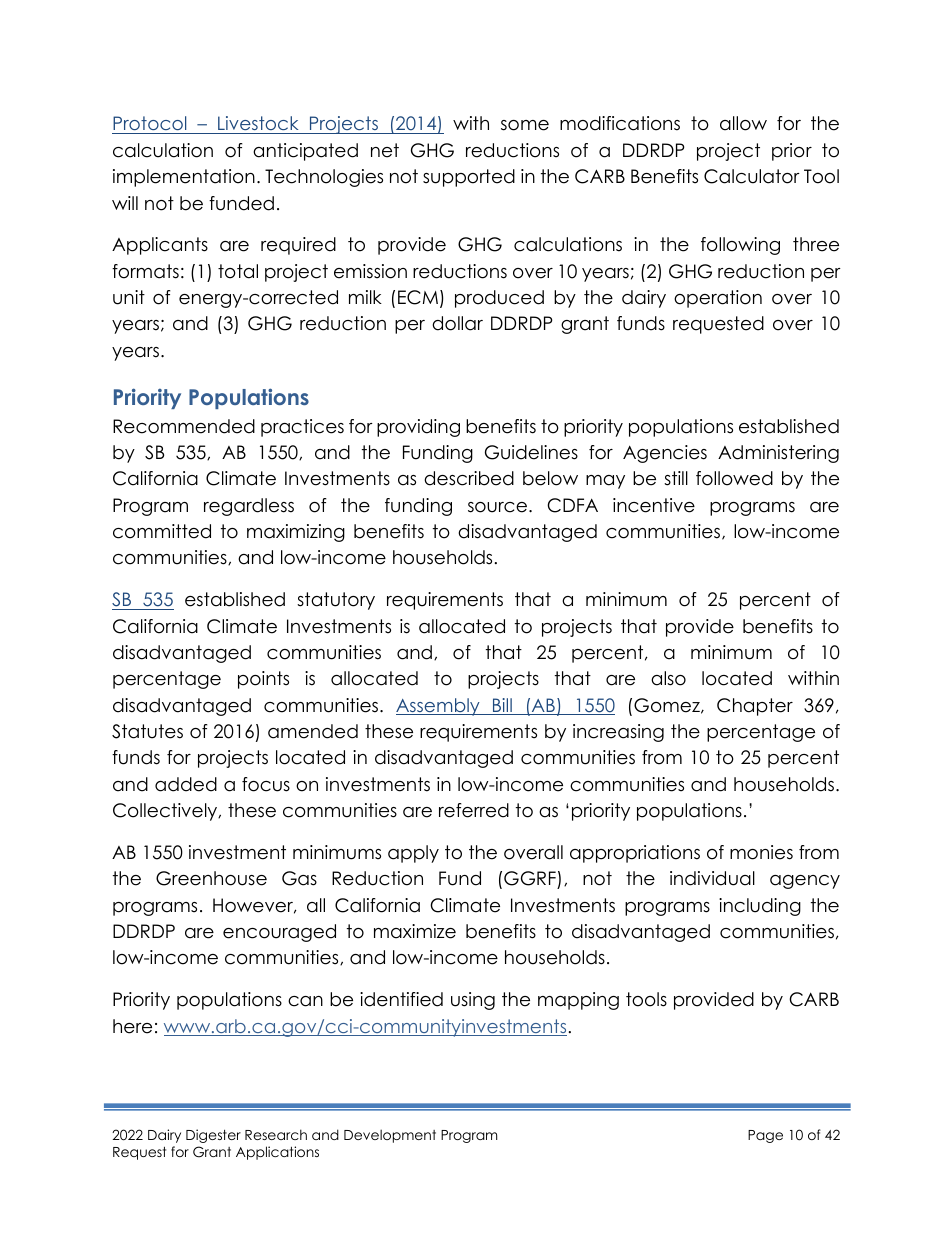 The width and height of the page is (952, 1233). Describe the element at coordinates (752, 176) in the page. I see `Calculator` at that location.
